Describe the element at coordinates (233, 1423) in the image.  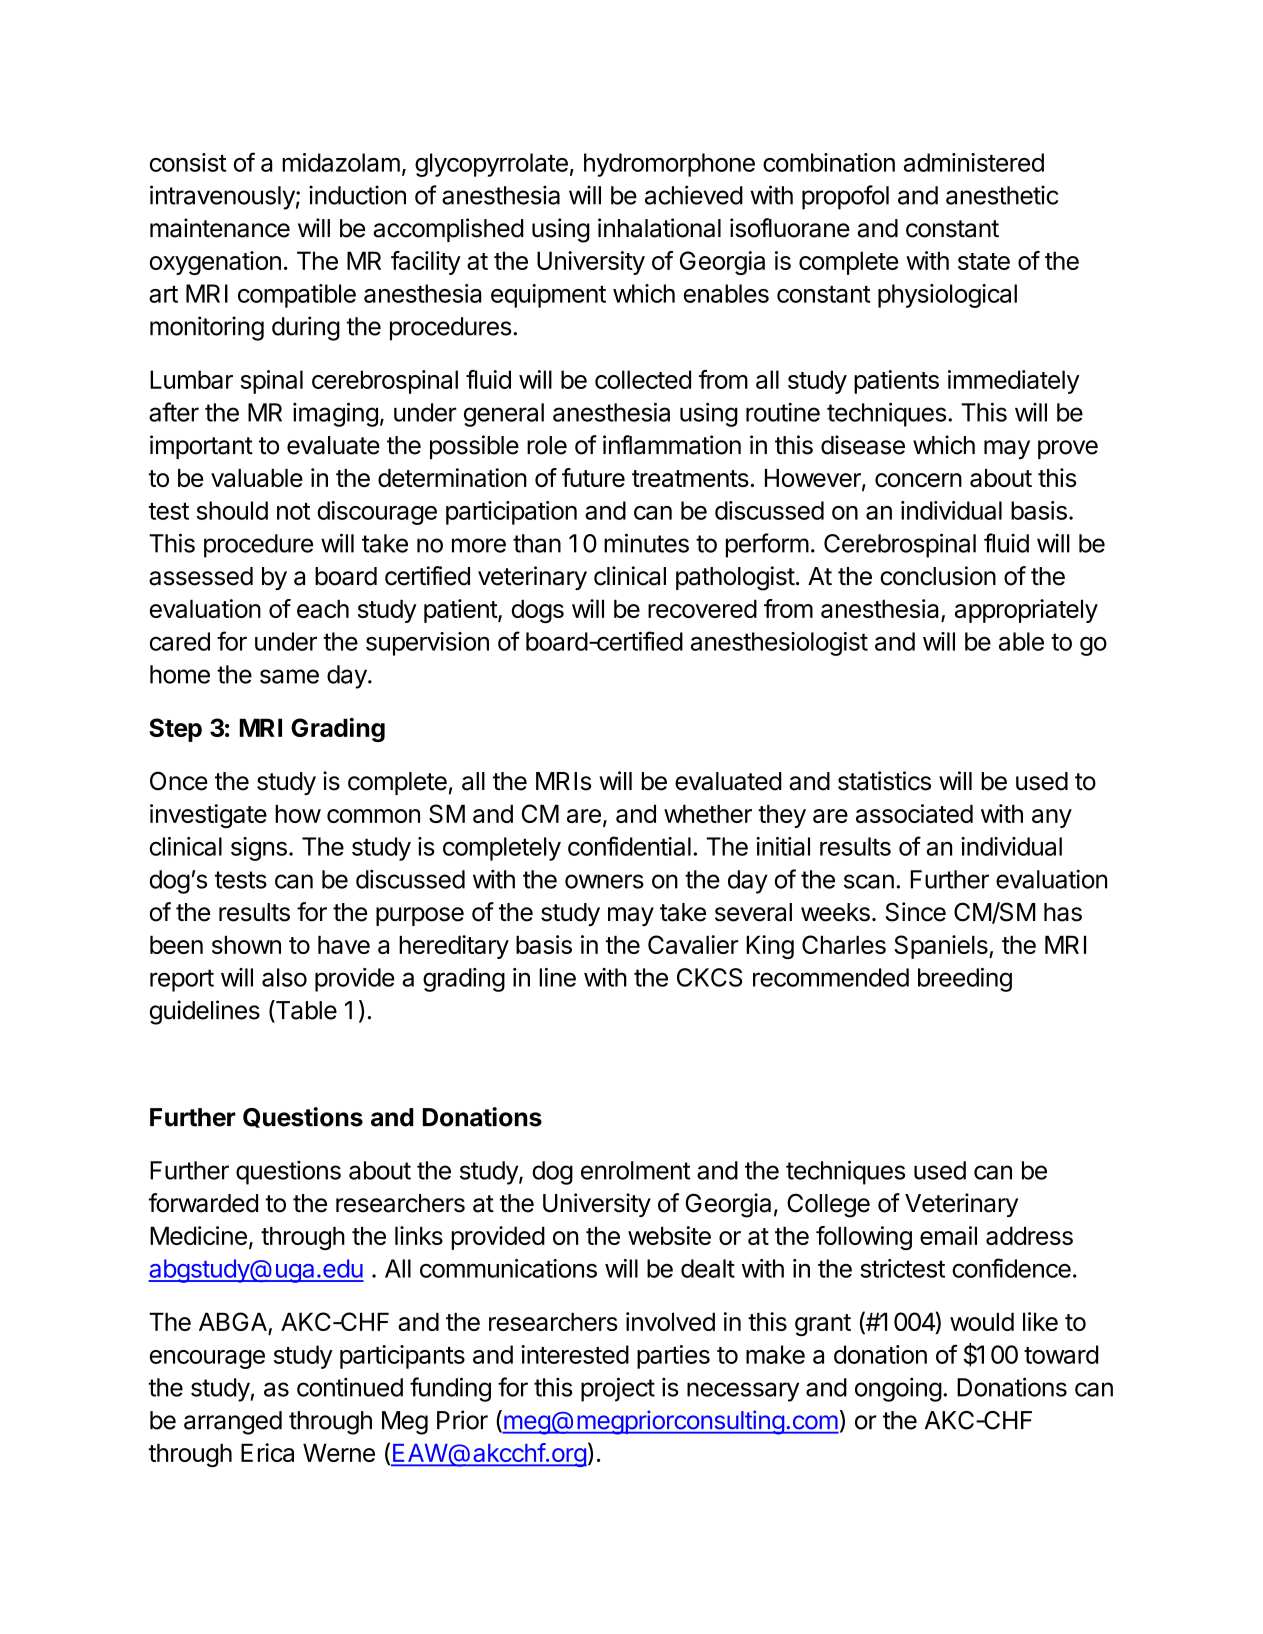
I see `arranged` at that location.
